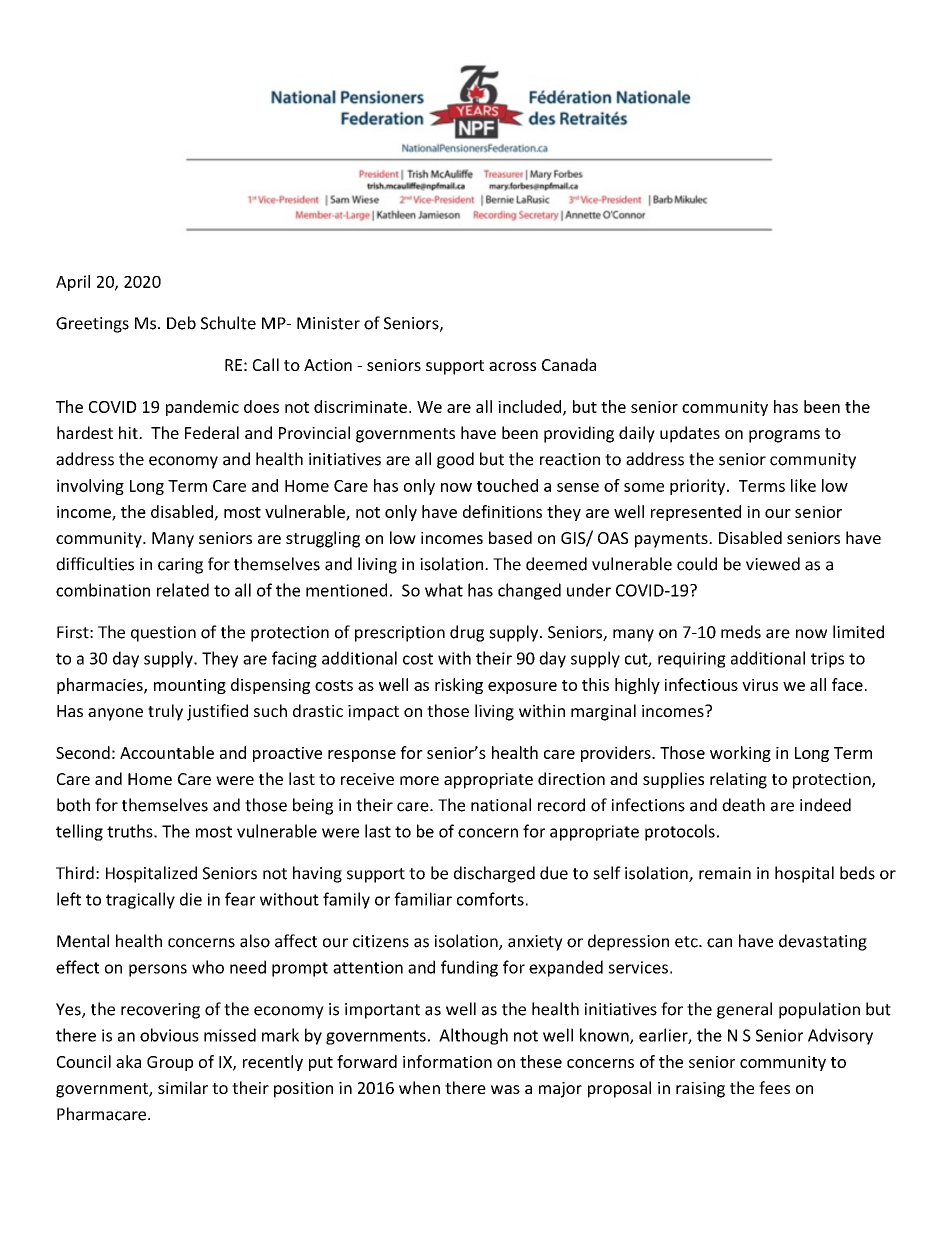  Describe the element at coordinates (569, 364) in the screenshot. I see `Canada` at that location.
